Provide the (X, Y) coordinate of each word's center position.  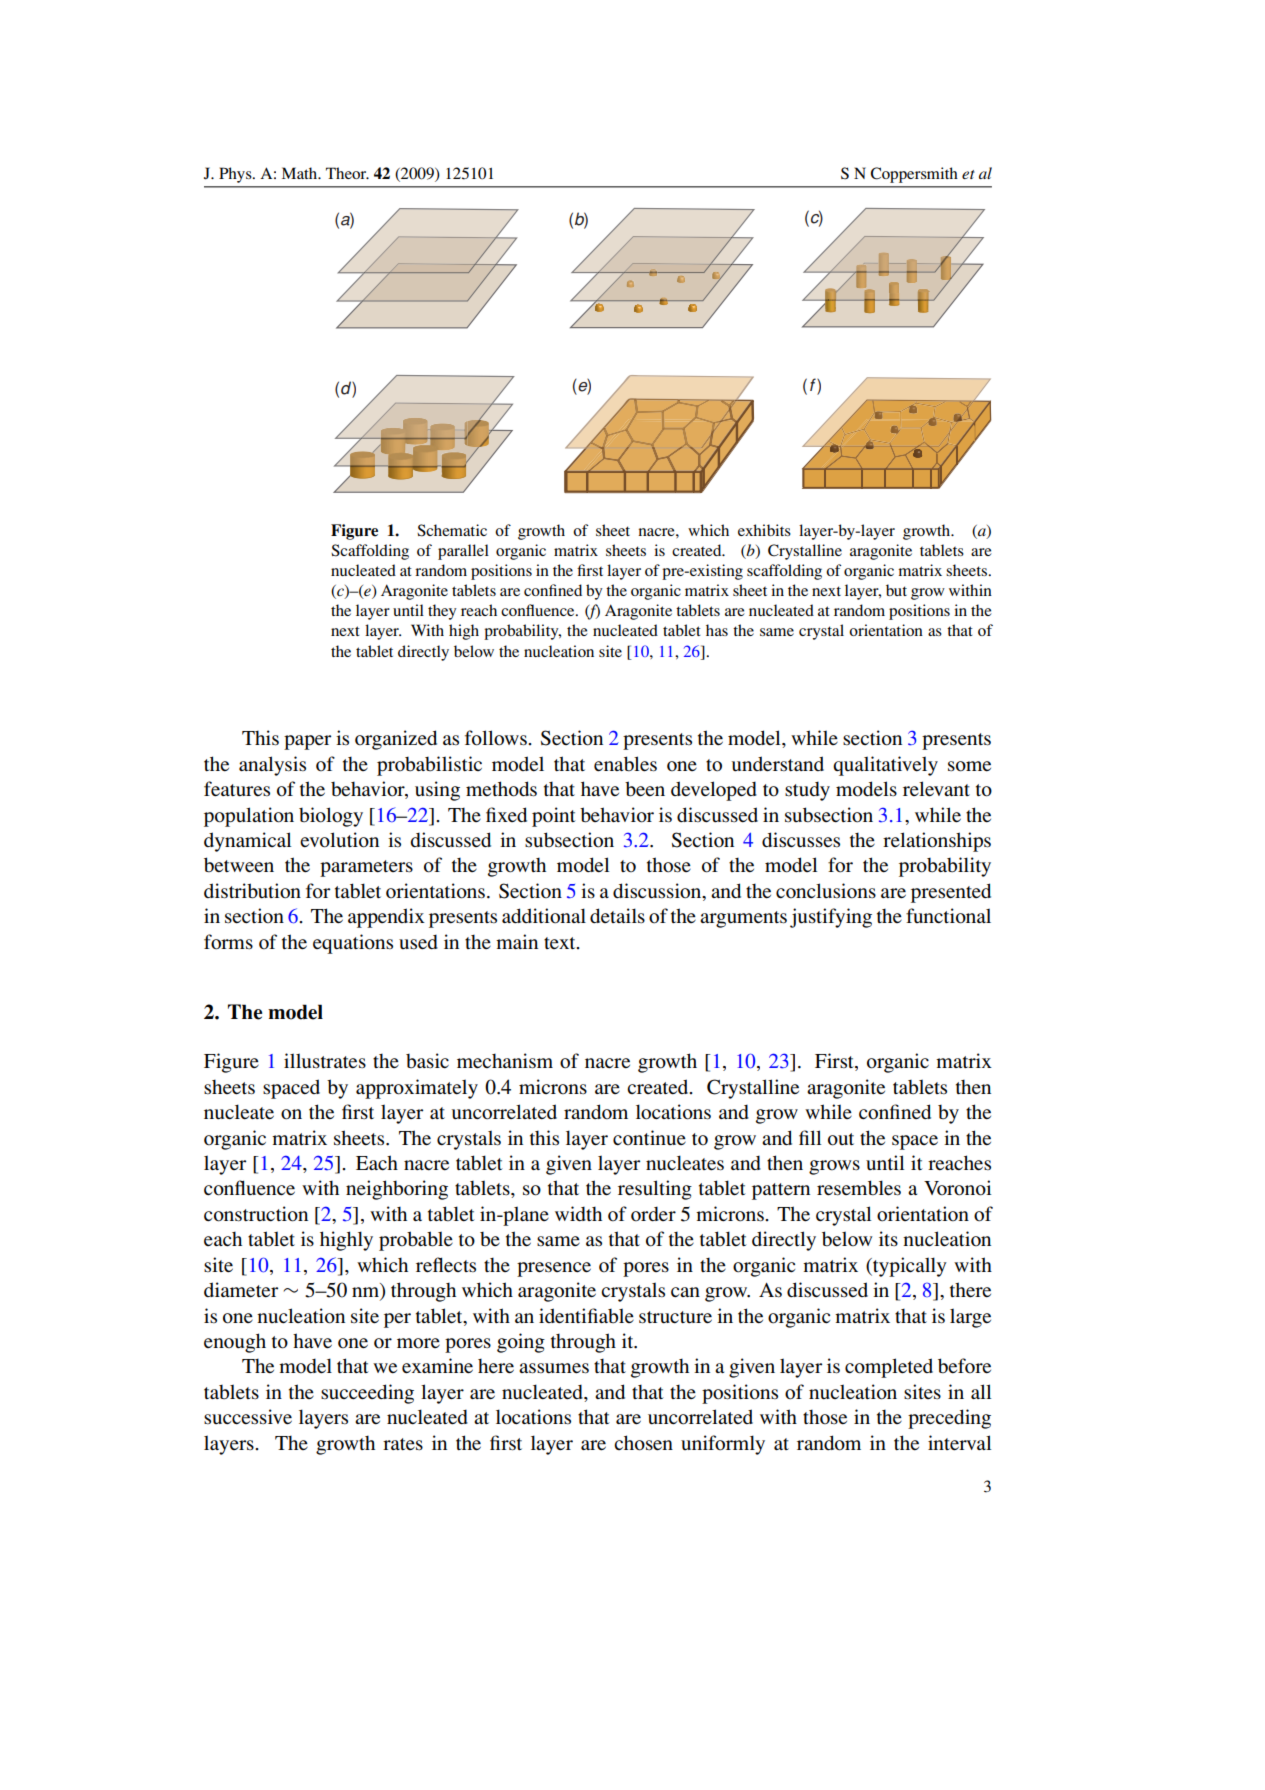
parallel (463, 552)
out (841, 1139)
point (554, 817)
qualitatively (885, 766)
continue (649, 1138)
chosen (643, 1443)
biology (331, 817)
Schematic (452, 530)
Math (301, 173)
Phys (236, 175)
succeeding (367, 1394)
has (717, 630)
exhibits (764, 530)
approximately (417, 1089)
